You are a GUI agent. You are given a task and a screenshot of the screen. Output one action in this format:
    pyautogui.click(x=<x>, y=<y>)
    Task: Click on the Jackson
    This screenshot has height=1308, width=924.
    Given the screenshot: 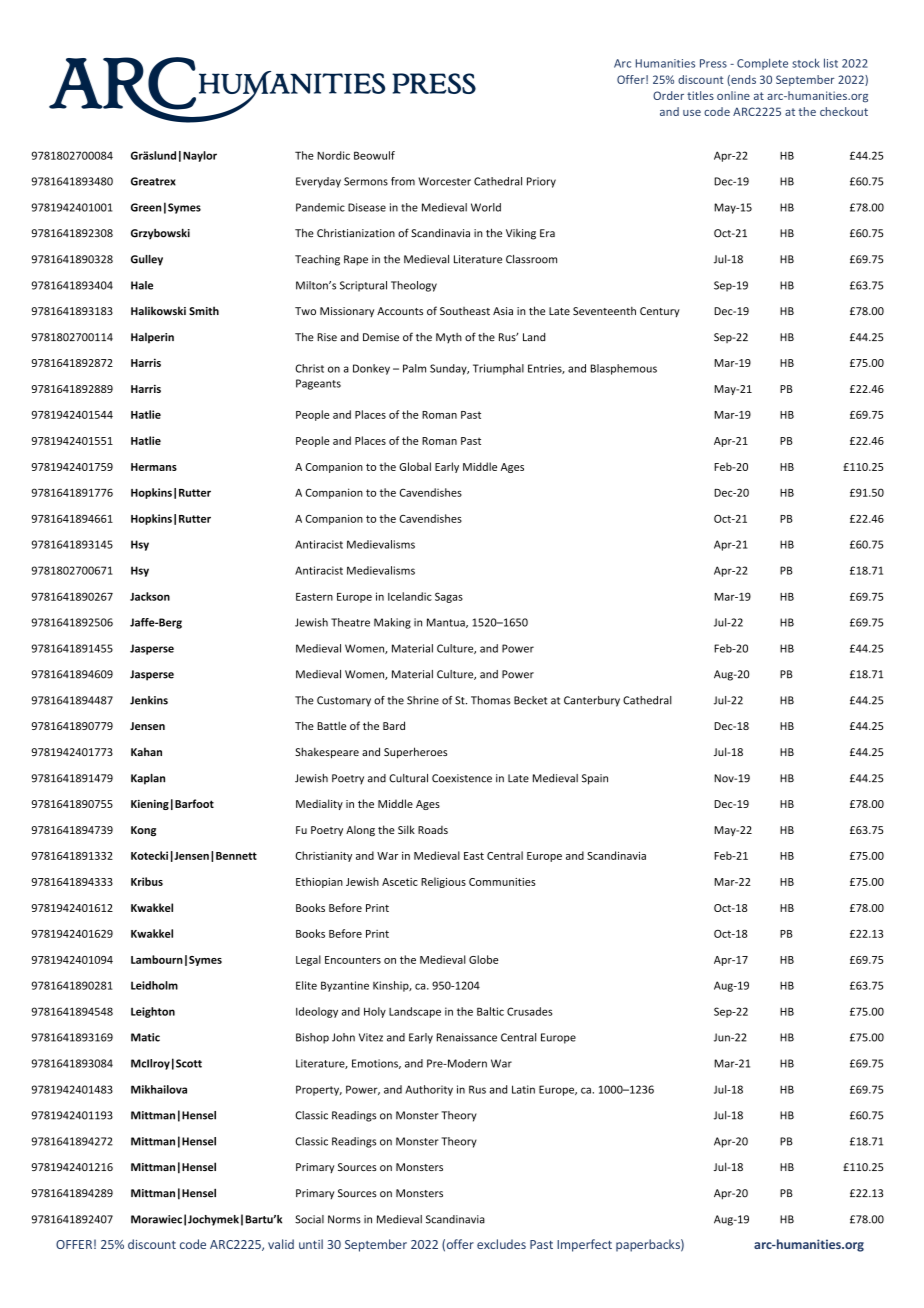 What is the action you would take?
    pyautogui.click(x=150, y=596)
